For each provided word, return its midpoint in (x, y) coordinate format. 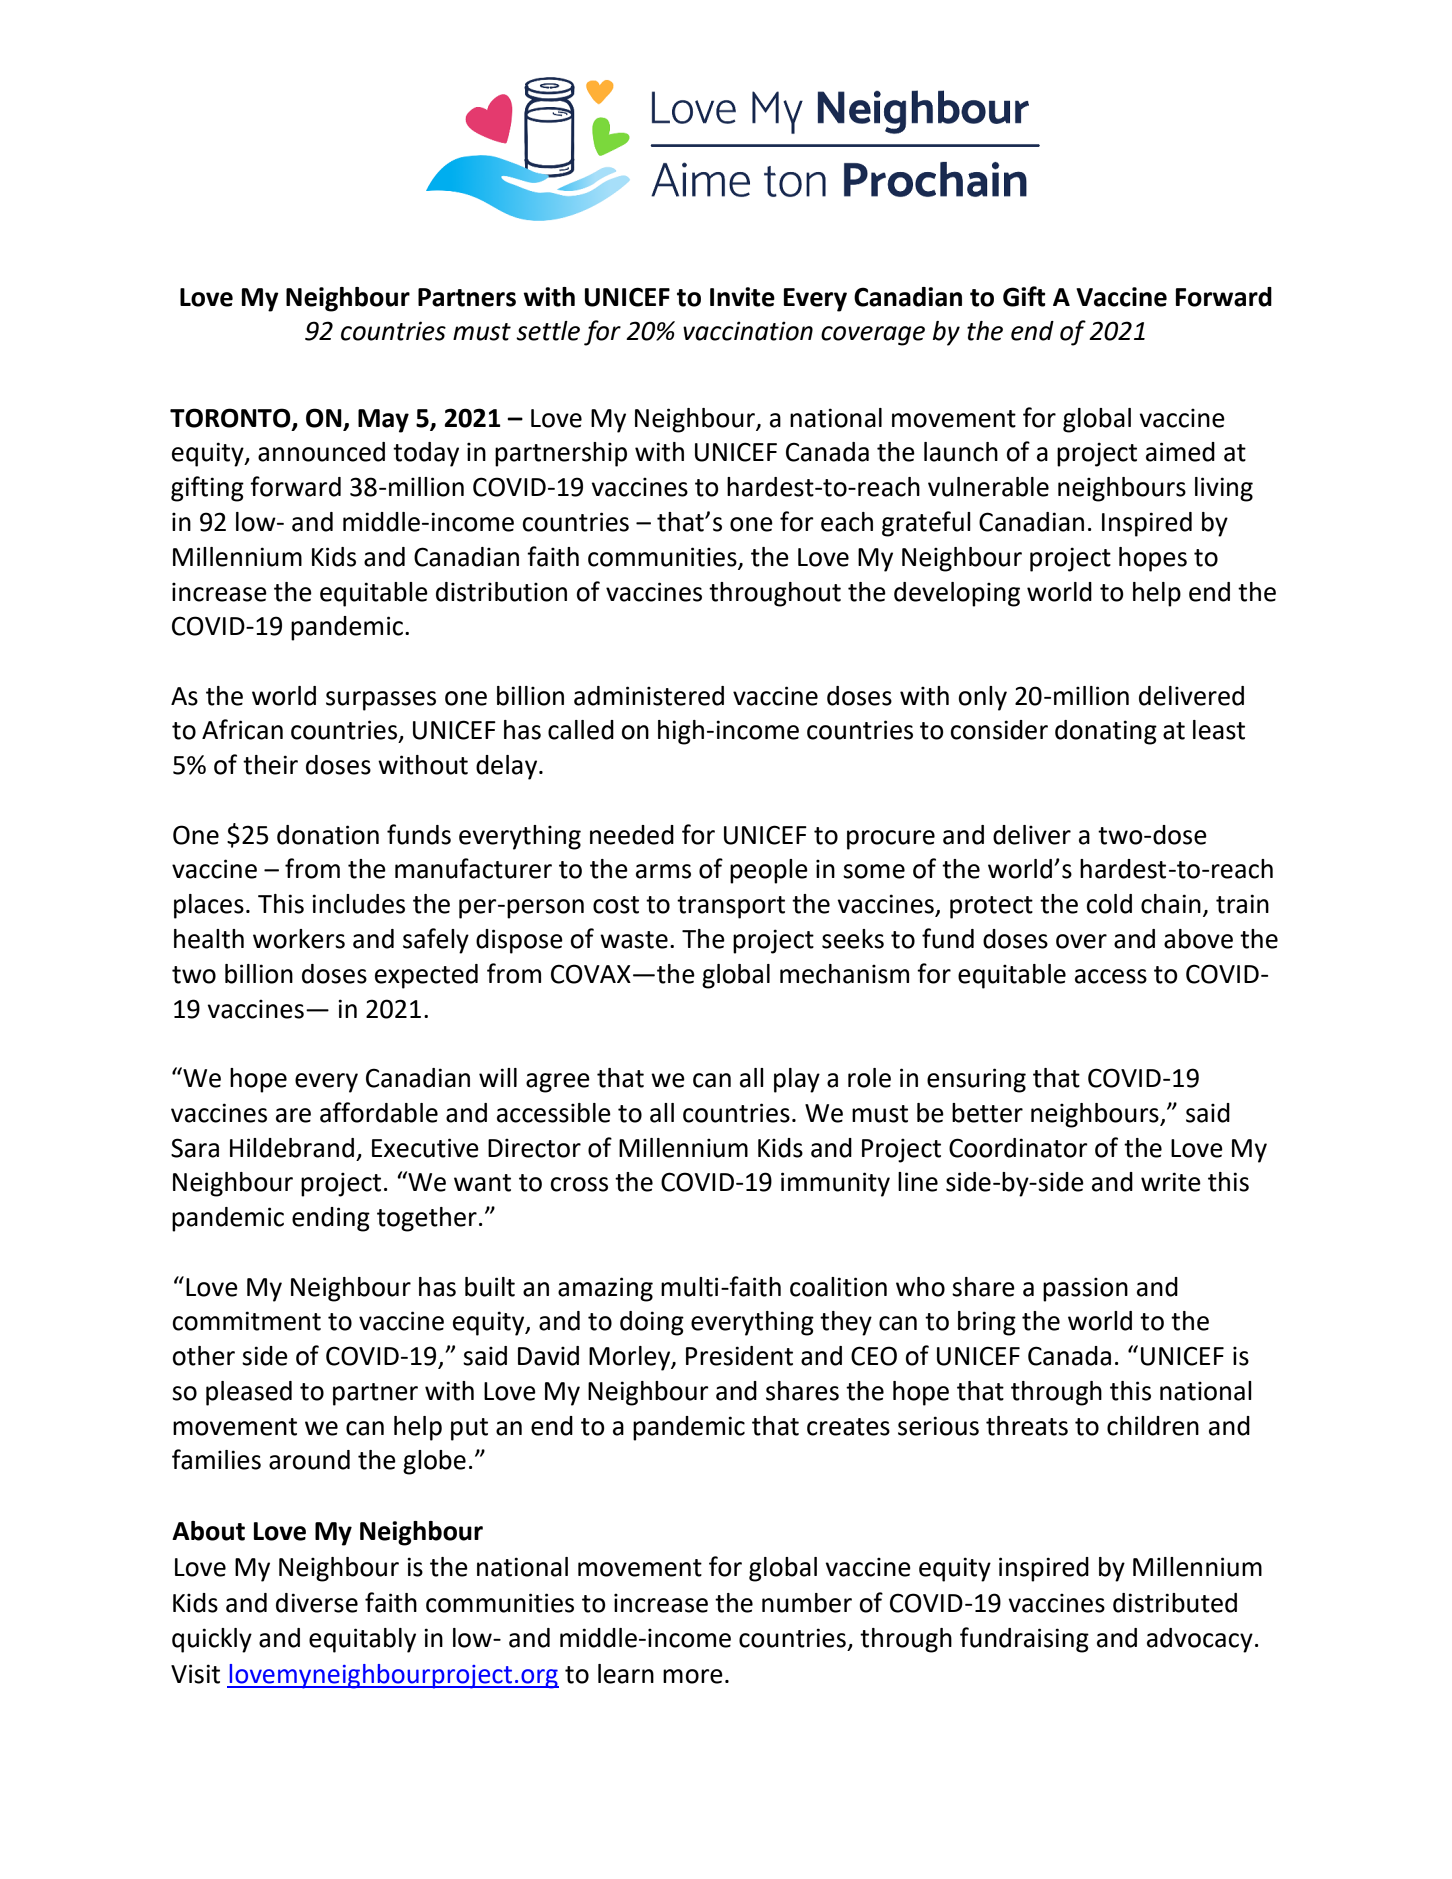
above (1198, 939)
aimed (1180, 452)
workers (299, 939)
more (693, 1676)
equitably (362, 1640)
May (383, 421)
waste (634, 940)
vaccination (748, 331)
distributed (1175, 1603)
